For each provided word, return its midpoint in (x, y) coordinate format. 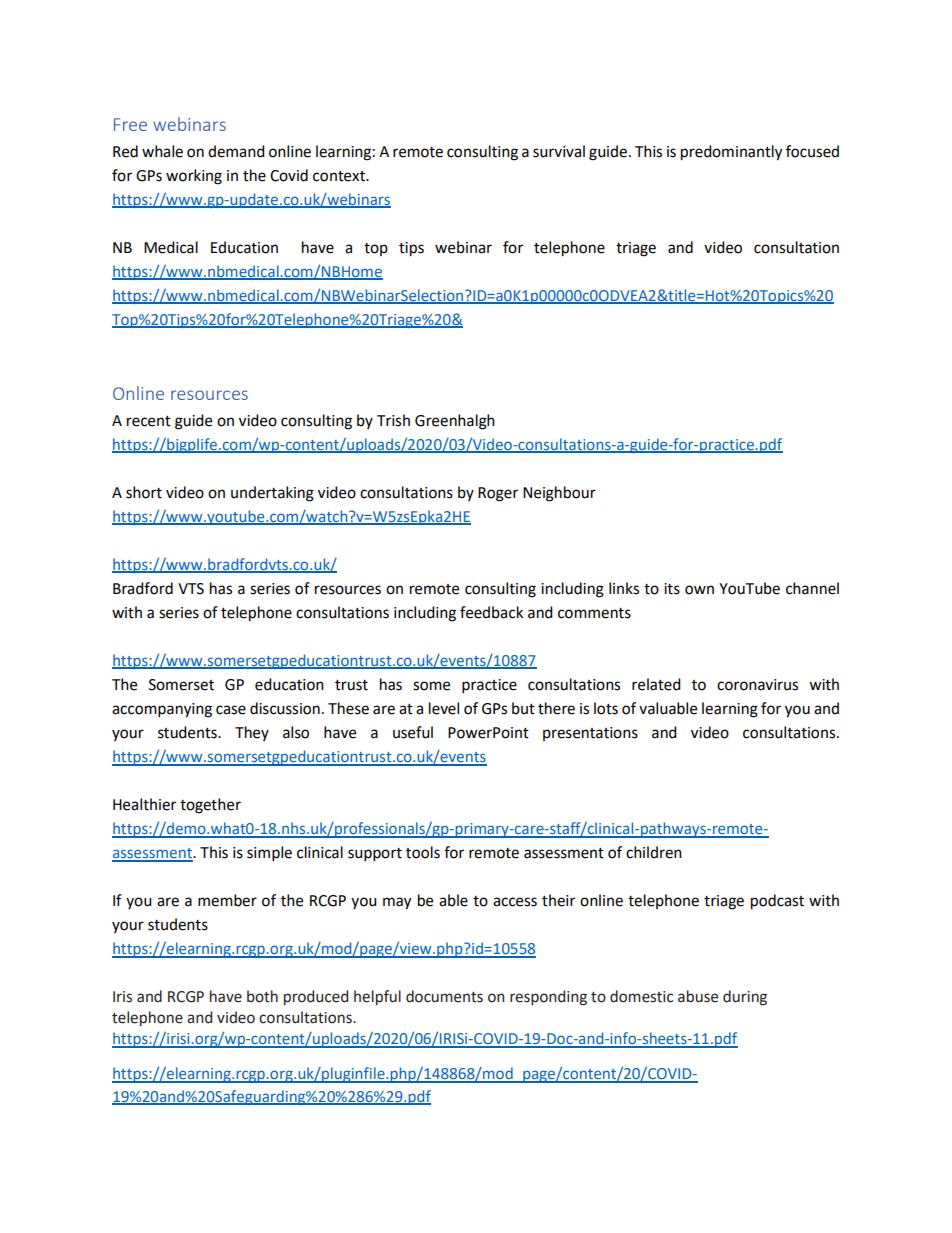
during (745, 998)
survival (559, 151)
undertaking (272, 494)
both (262, 996)
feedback (491, 612)
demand (236, 151)
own (699, 590)
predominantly (731, 153)
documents (444, 996)
